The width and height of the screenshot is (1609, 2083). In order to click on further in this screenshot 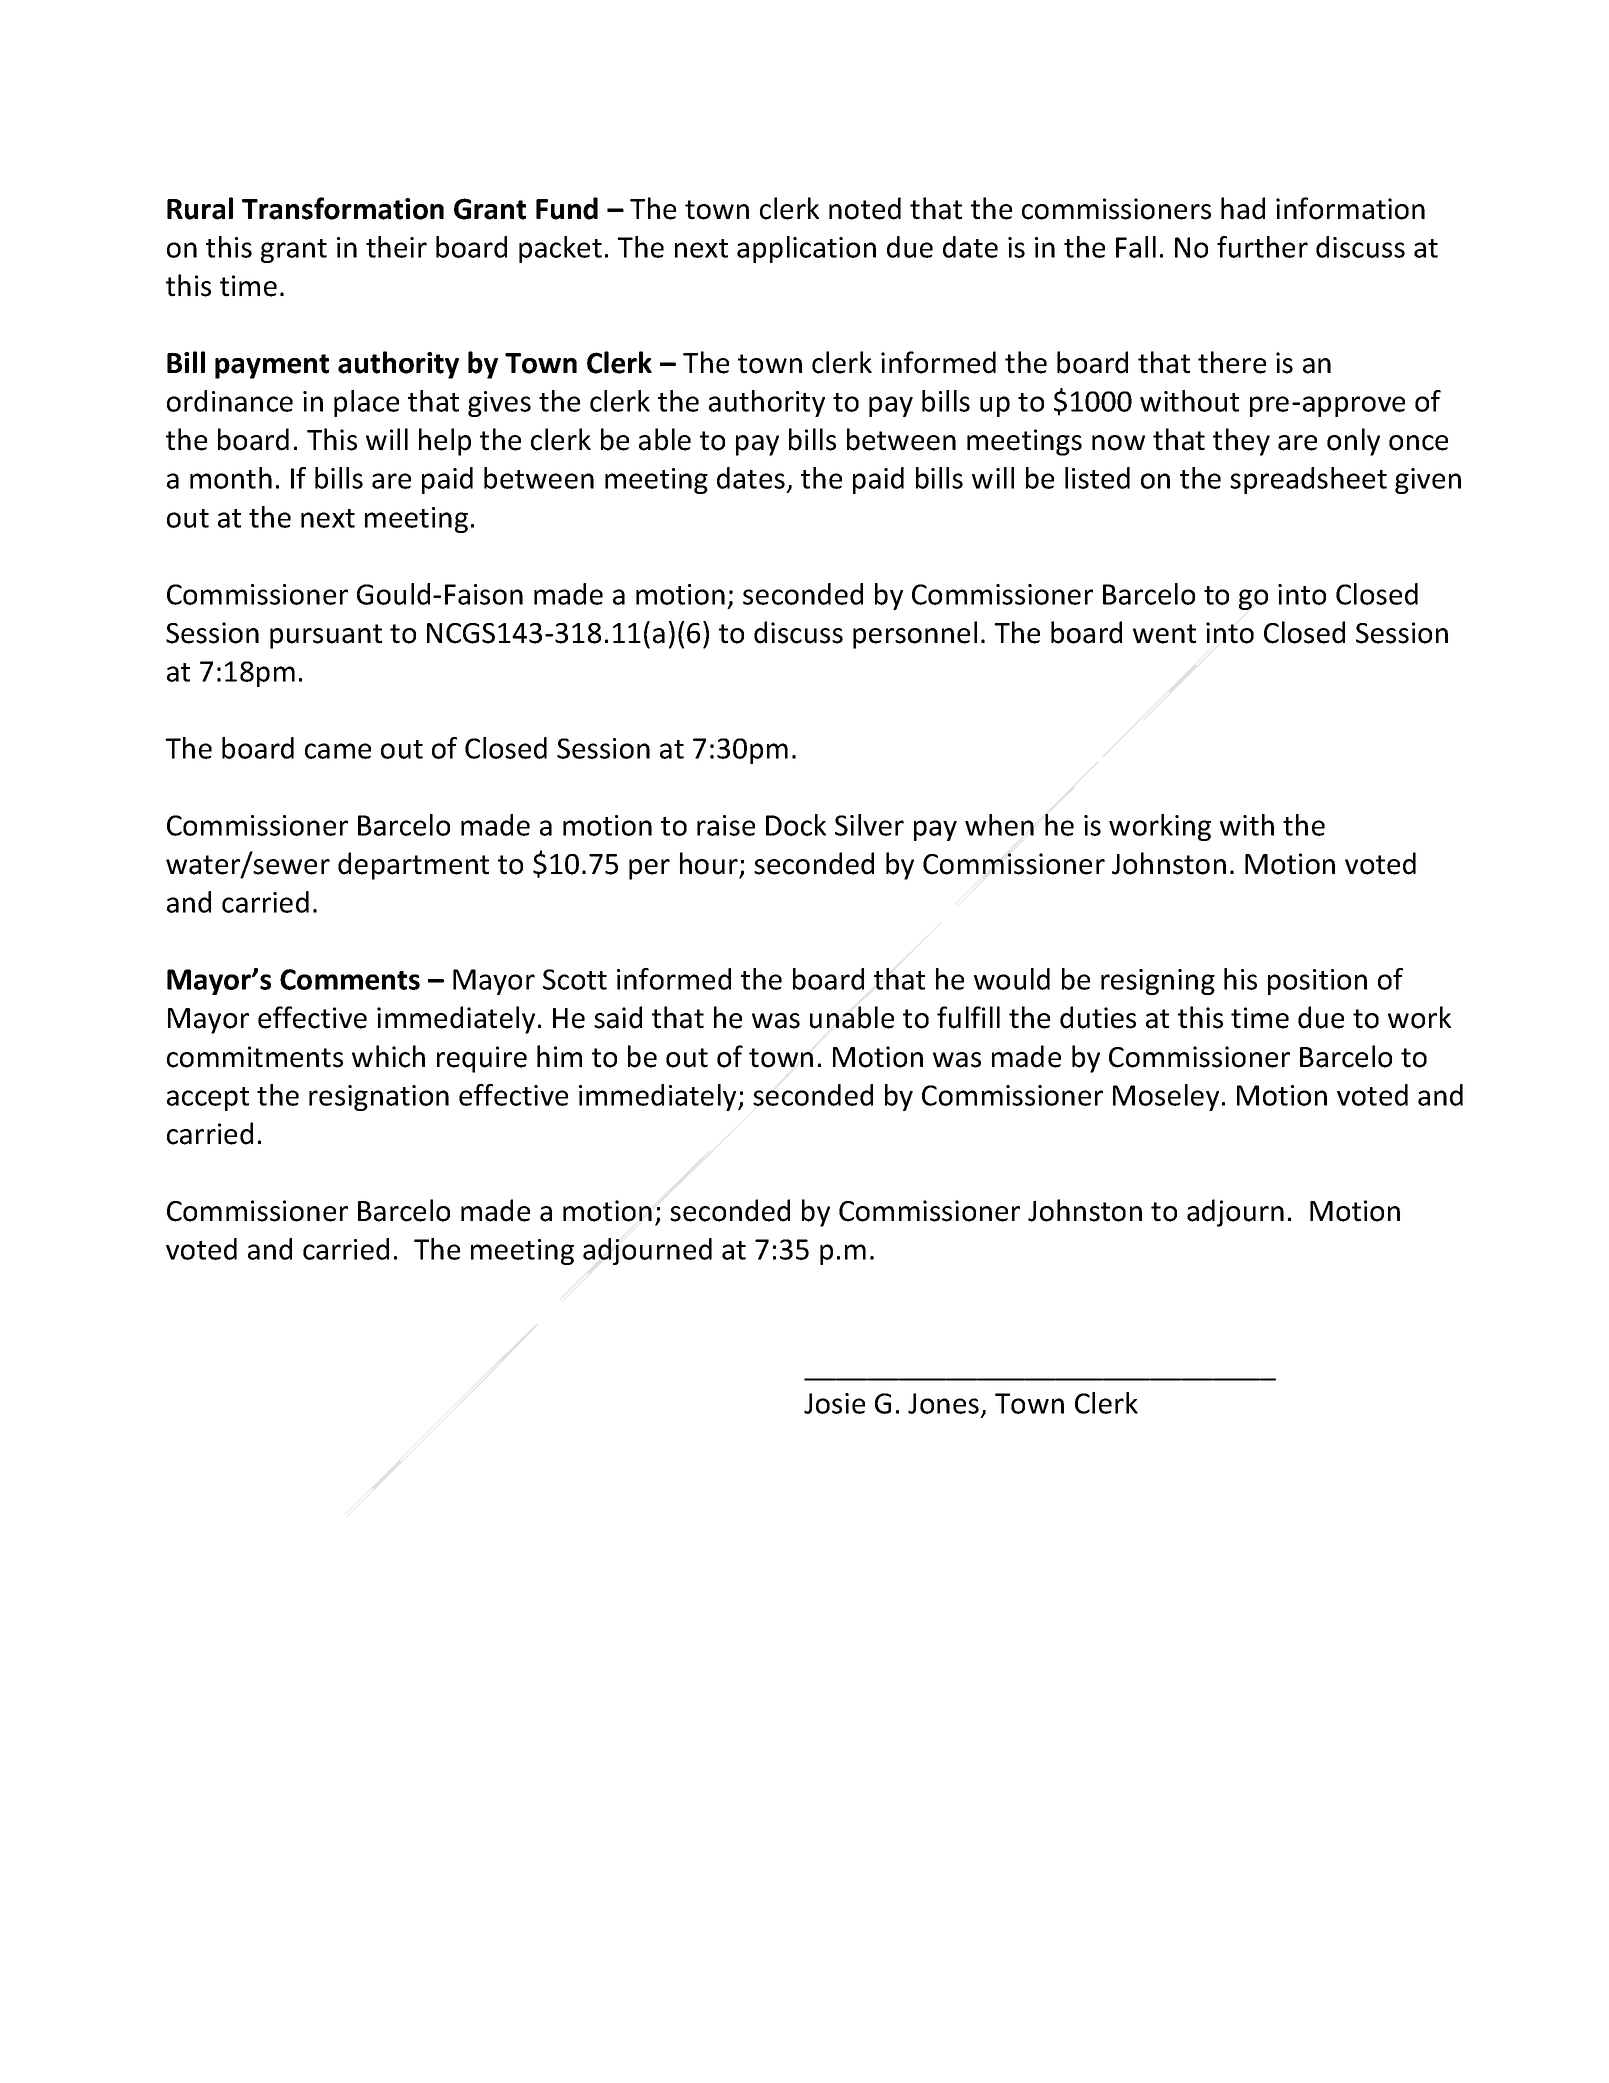, I will do `click(1262, 247)`.
